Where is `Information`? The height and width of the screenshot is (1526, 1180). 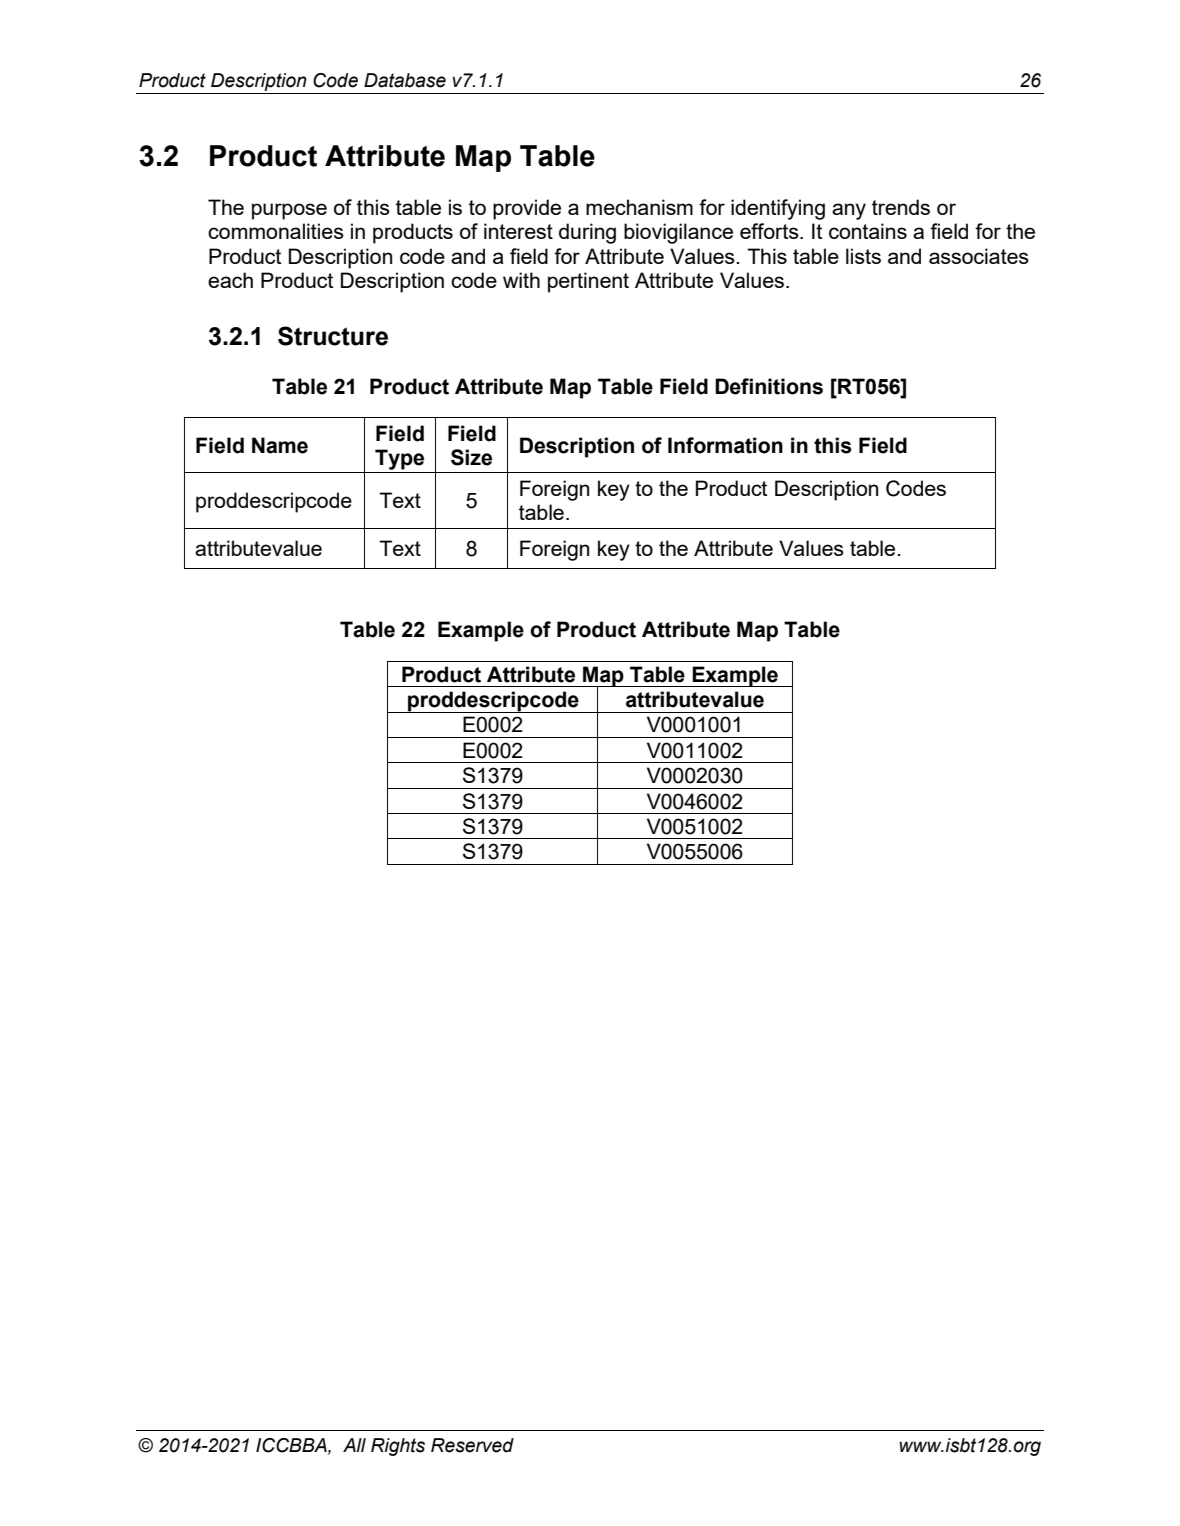
Information is located at coordinates (725, 445).
